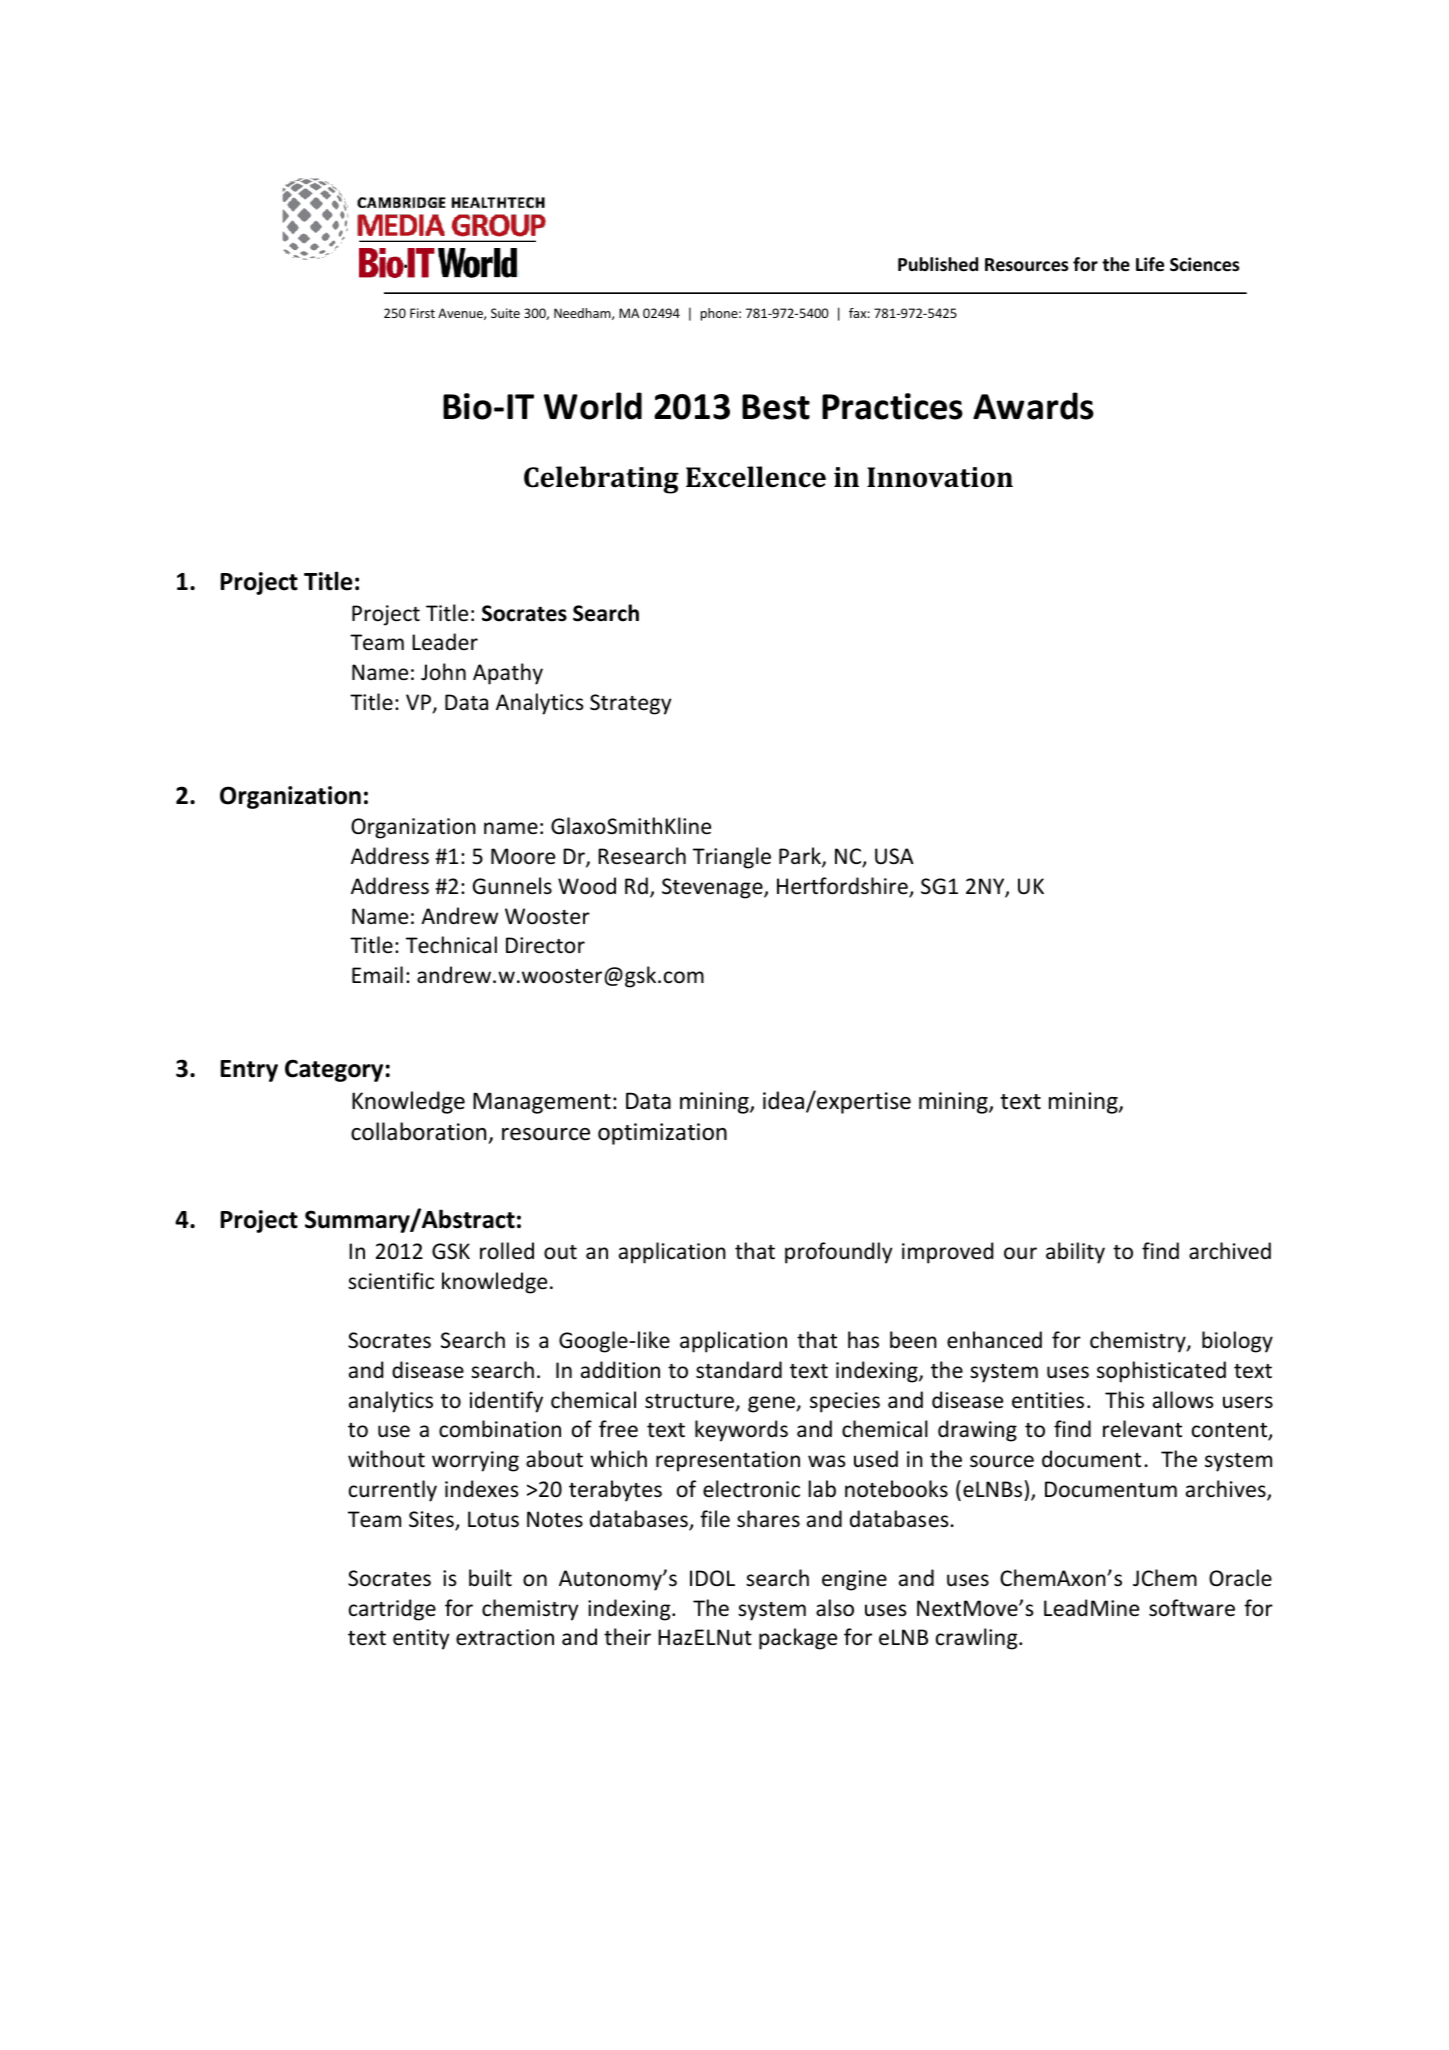  I want to click on Leader, so click(445, 642).
